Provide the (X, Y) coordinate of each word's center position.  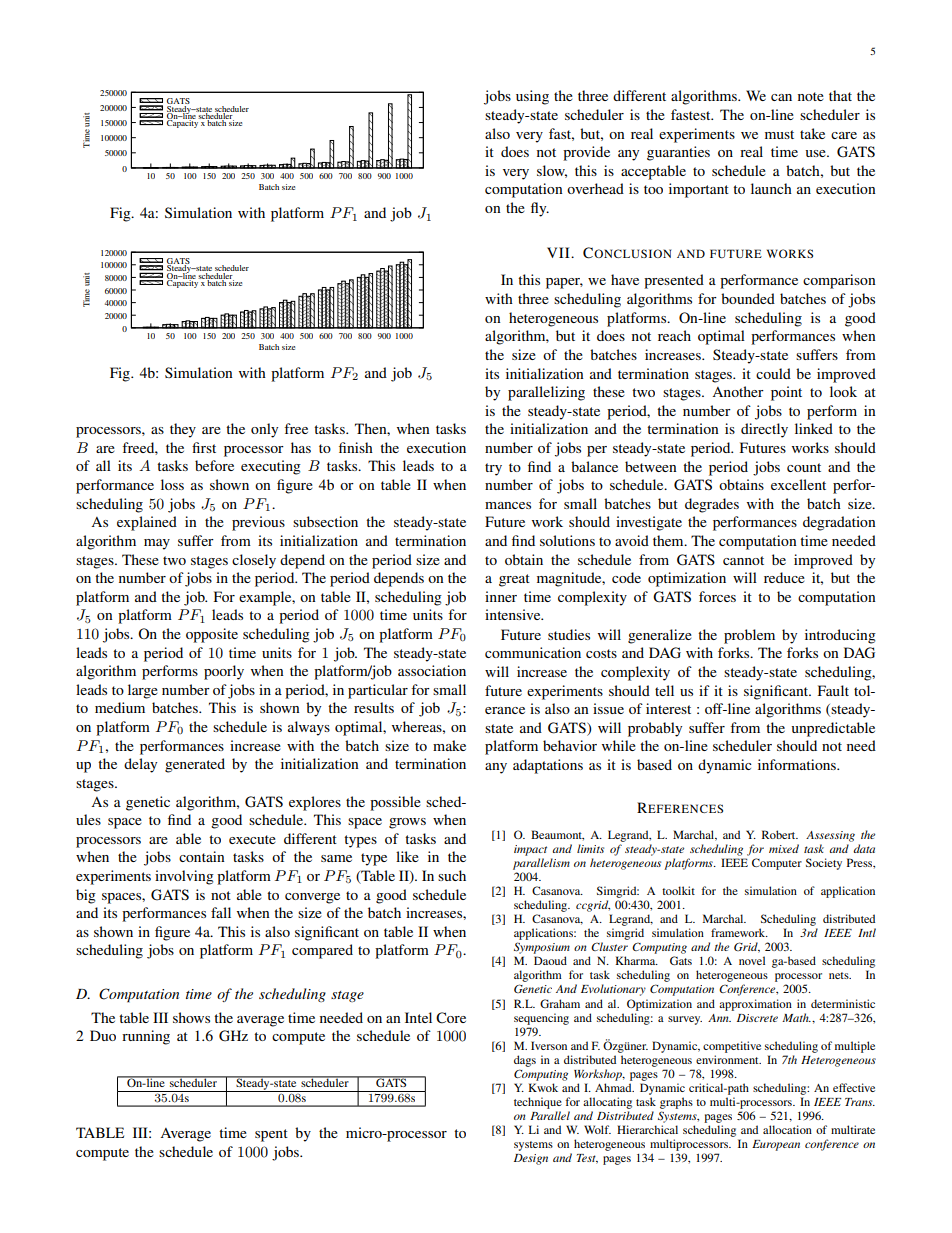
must (779, 134)
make (449, 745)
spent (271, 1135)
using (532, 97)
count (804, 467)
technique (538, 1103)
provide (586, 153)
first (204, 447)
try (493, 469)
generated (195, 765)
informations (798, 764)
